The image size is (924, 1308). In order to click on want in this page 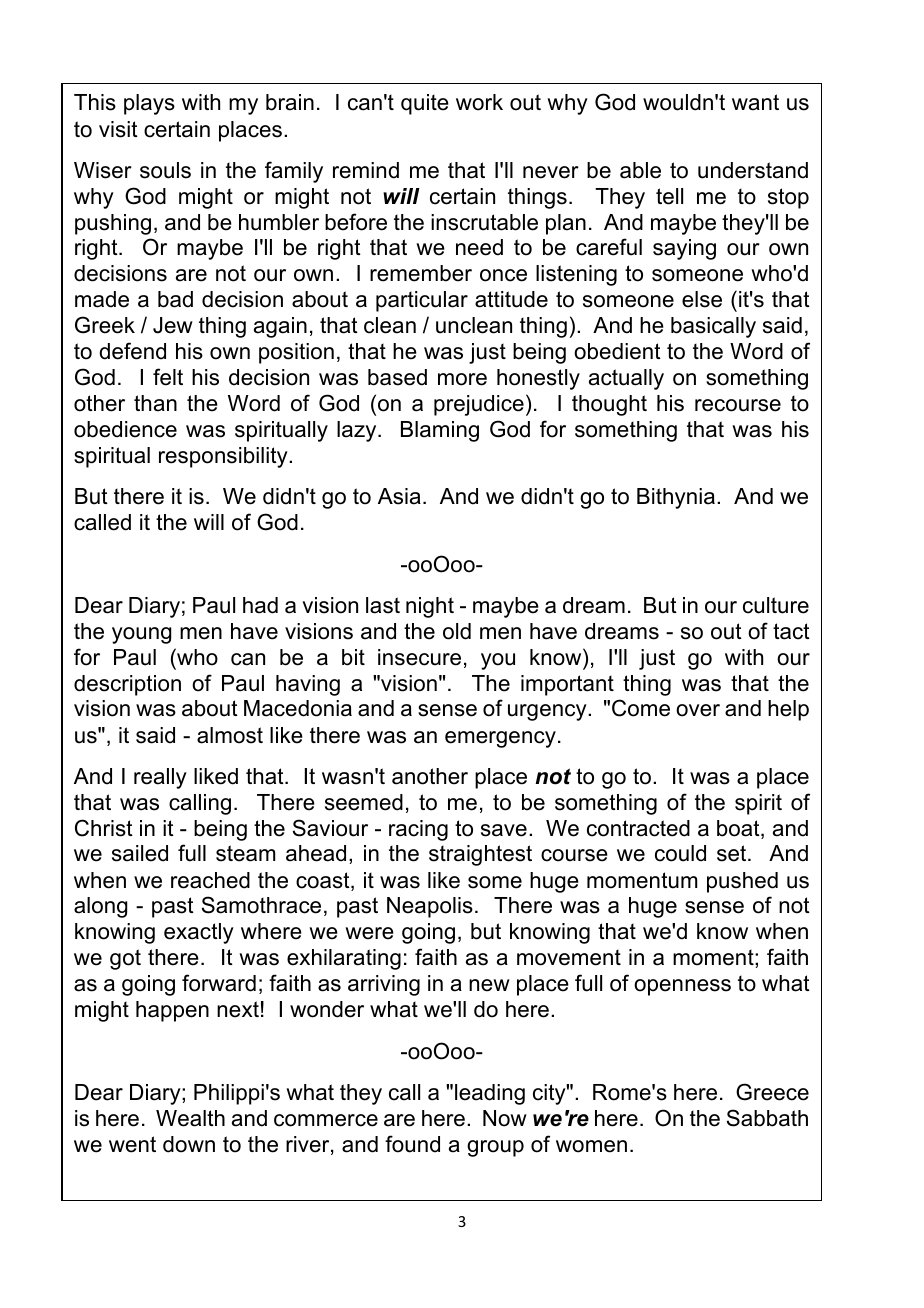, I will do `click(755, 102)`.
